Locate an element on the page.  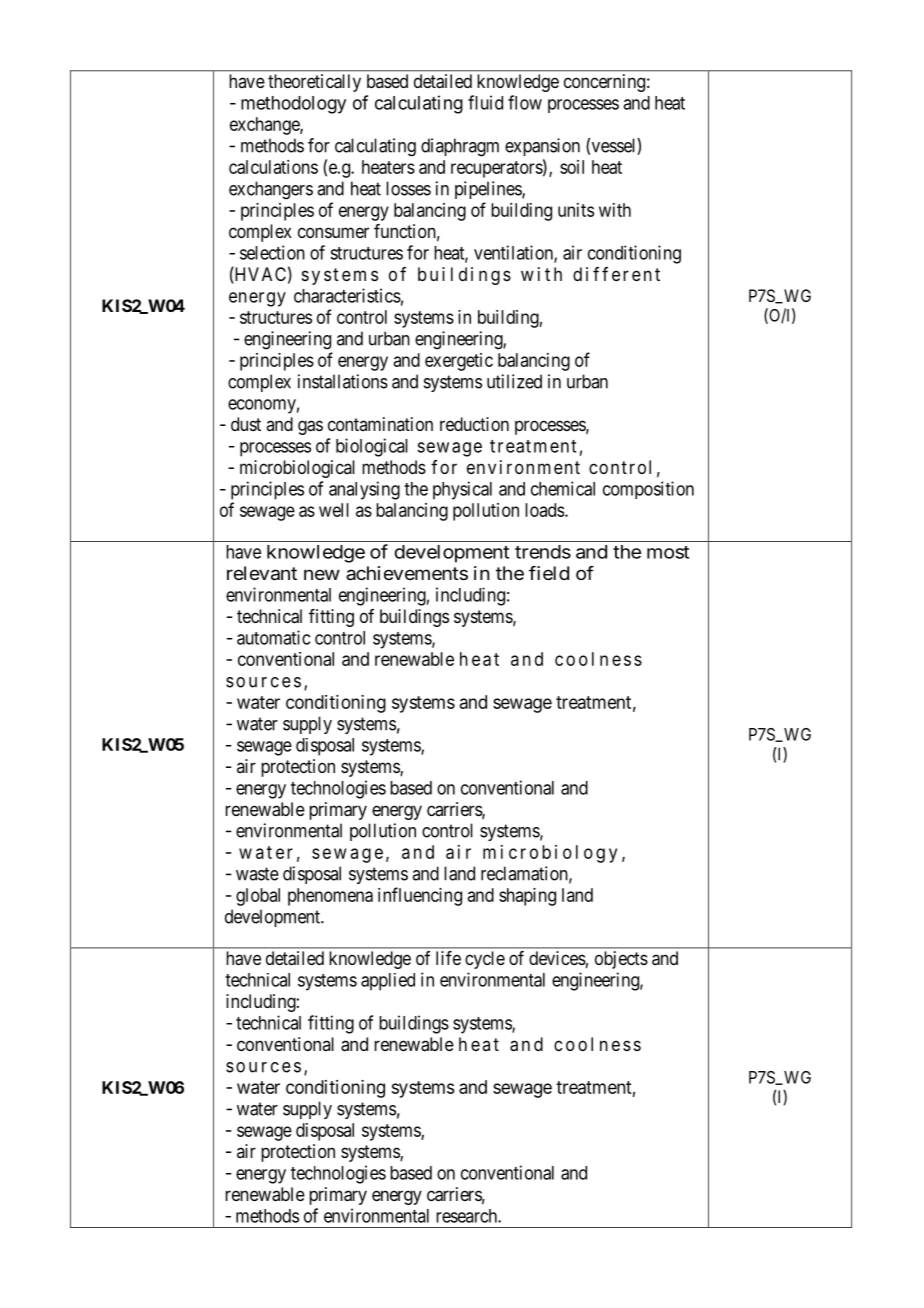
soil is located at coordinates (572, 167).
